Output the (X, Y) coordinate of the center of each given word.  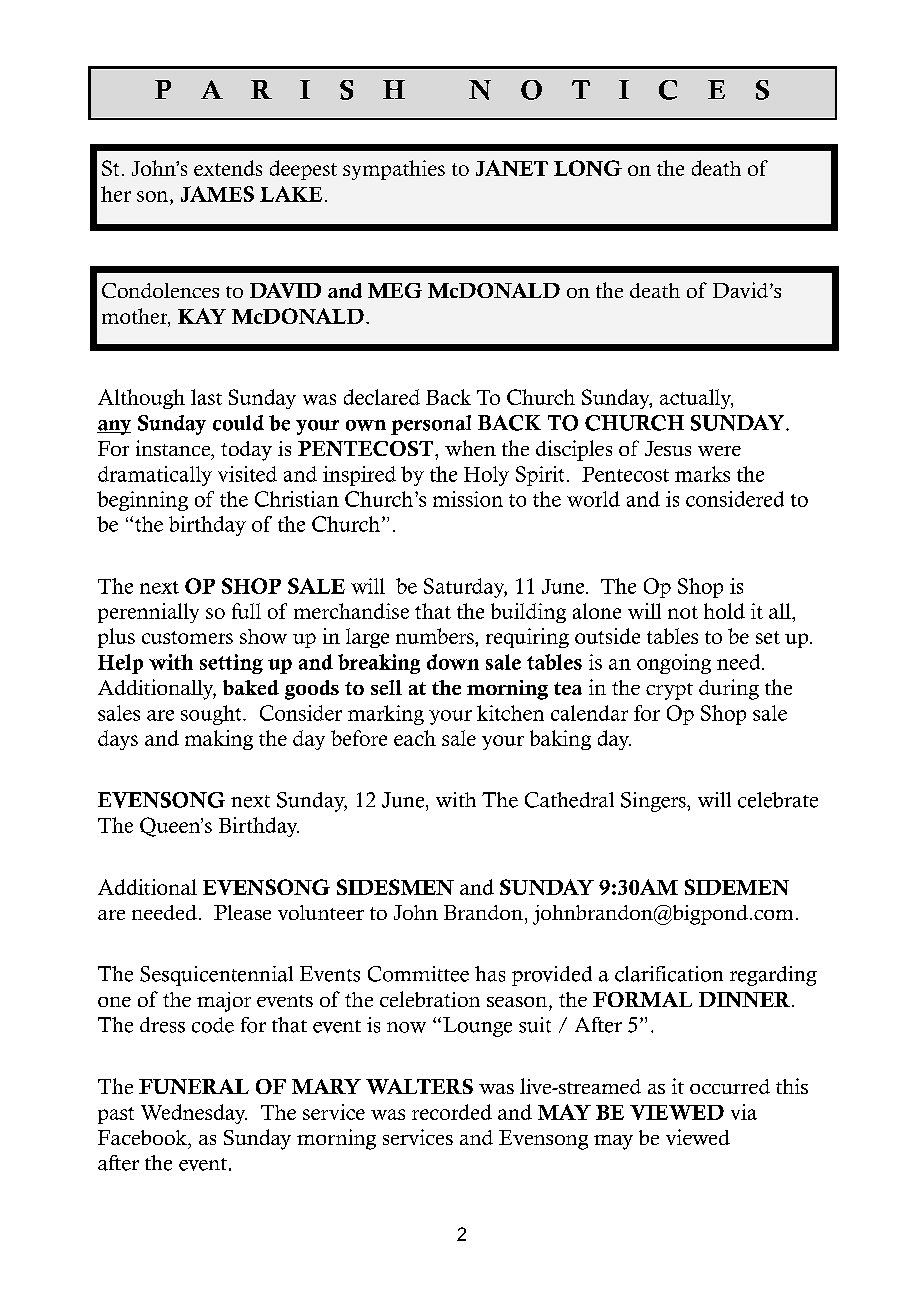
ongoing (674, 664)
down (453, 662)
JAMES (217, 194)
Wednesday (194, 1114)
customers (187, 637)
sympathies (394, 170)
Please (242, 912)
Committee (418, 974)
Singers (654, 802)
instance (174, 449)
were (719, 451)
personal (431, 425)
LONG (588, 168)
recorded (452, 1112)
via (744, 1112)
